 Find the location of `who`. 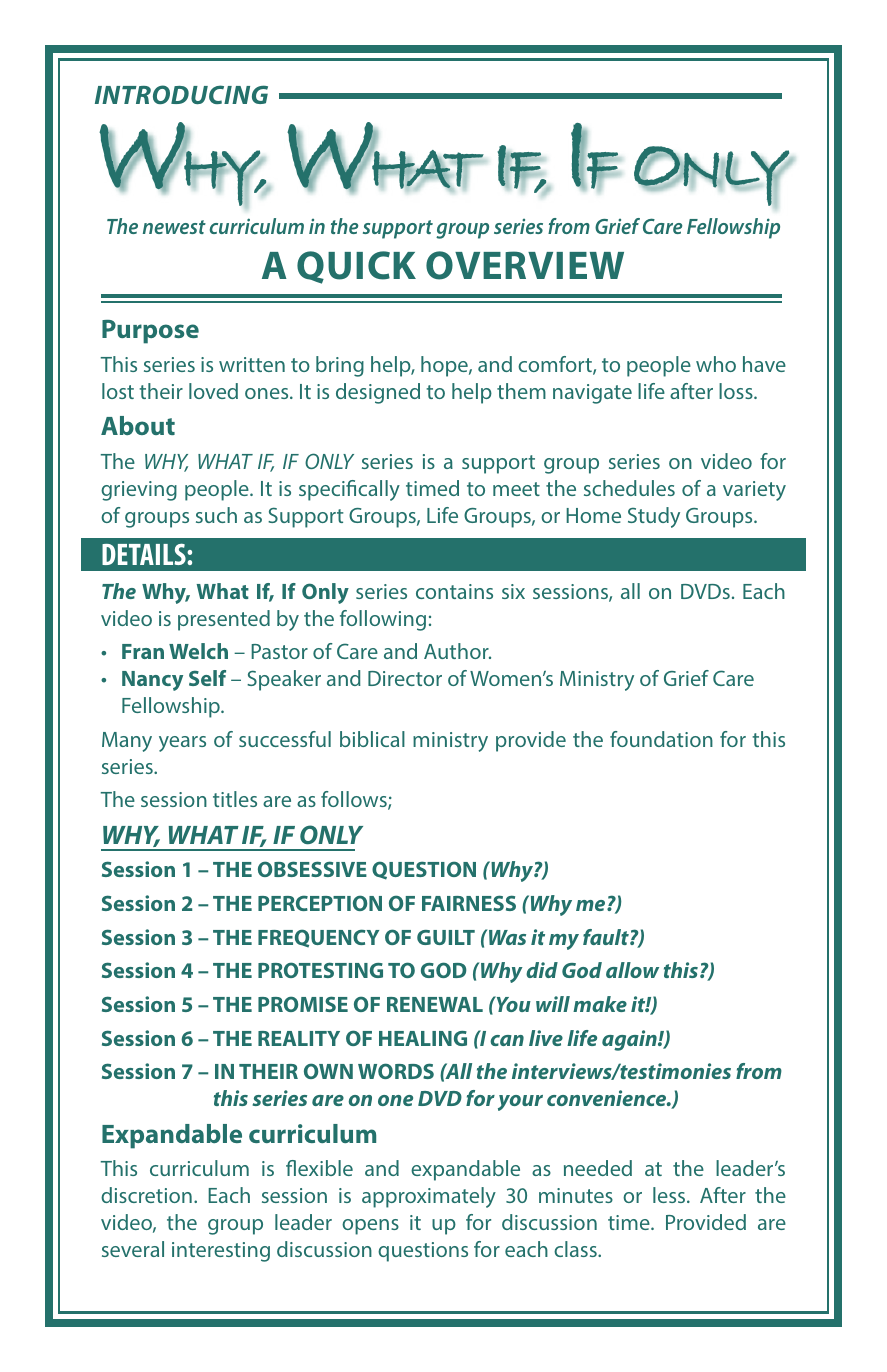

who is located at coordinates (716, 364).
